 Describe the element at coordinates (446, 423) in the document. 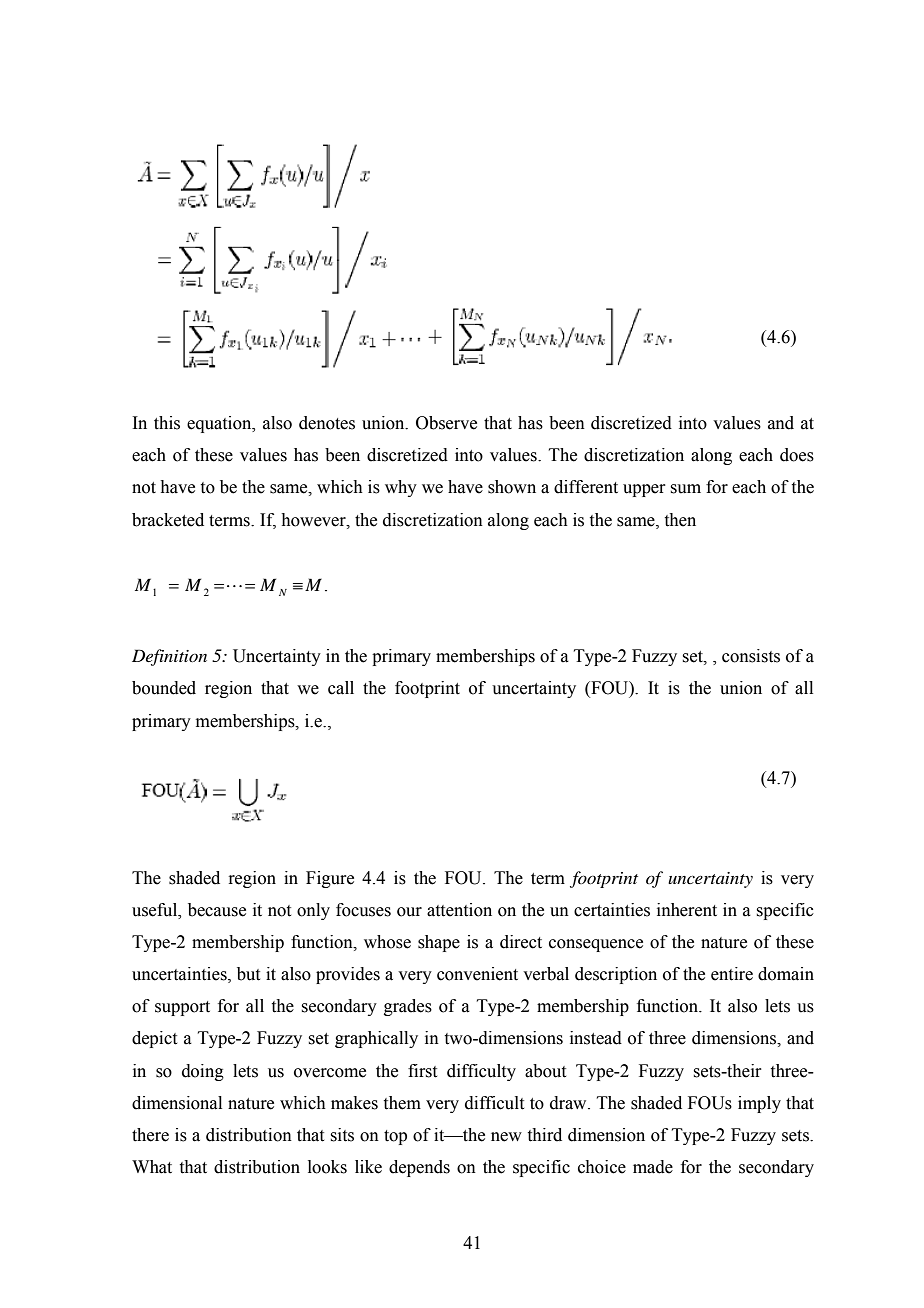

I see `Observe` at that location.
